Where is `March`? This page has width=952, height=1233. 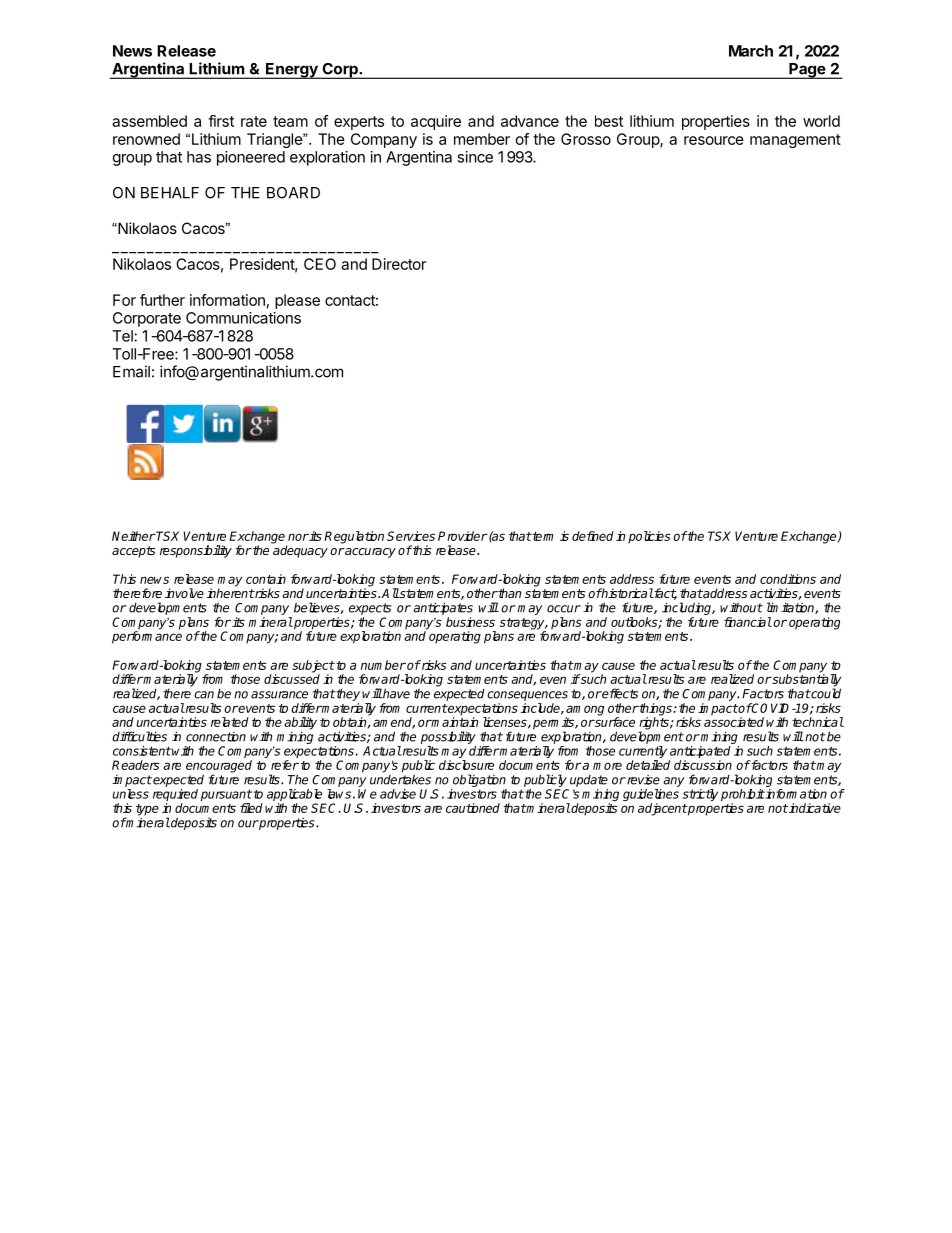
March is located at coordinates (751, 51).
